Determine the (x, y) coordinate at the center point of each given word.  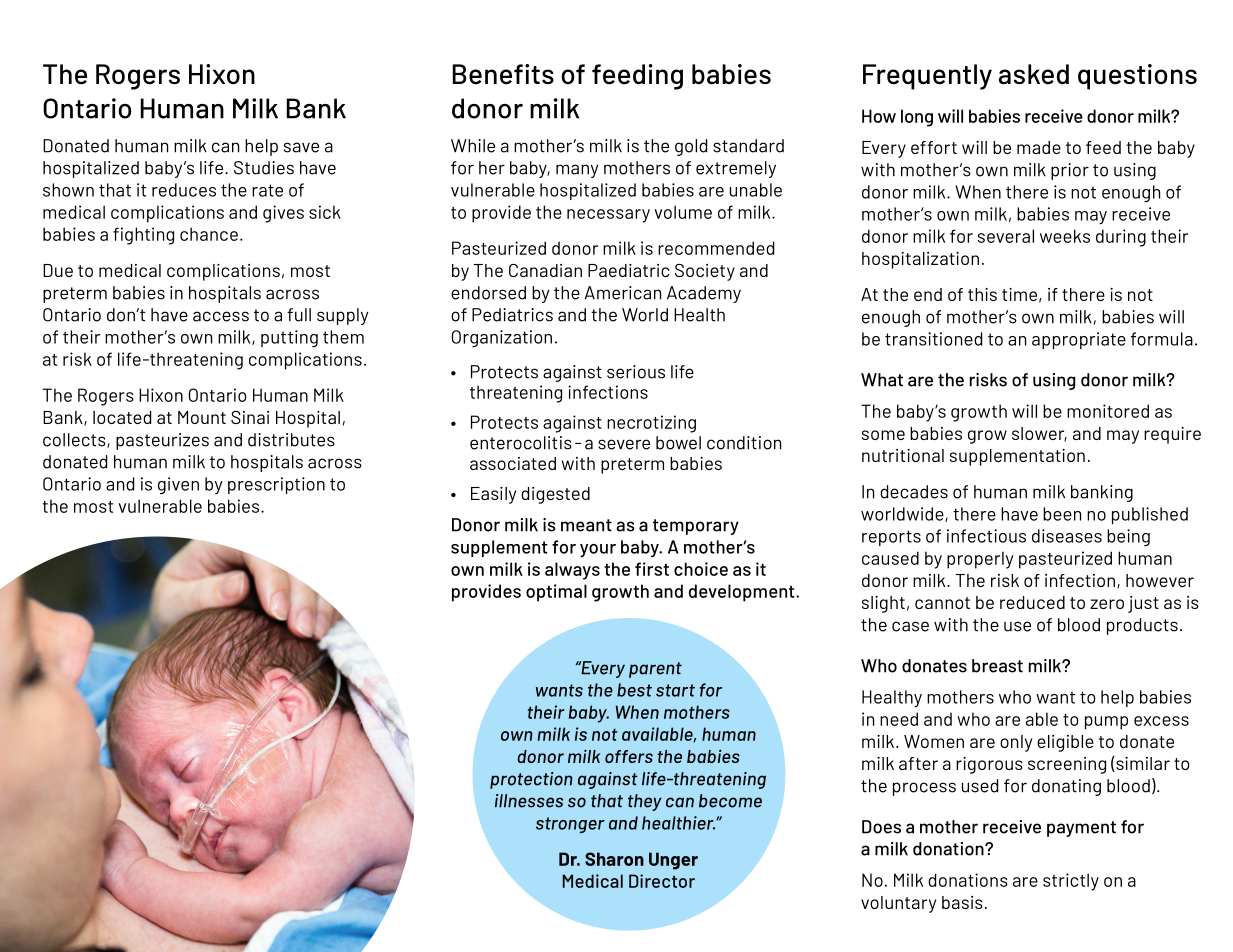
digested (555, 495)
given (178, 485)
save (301, 147)
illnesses (529, 801)
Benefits (503, 74)
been (1062, 514)
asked (1034, 74)
